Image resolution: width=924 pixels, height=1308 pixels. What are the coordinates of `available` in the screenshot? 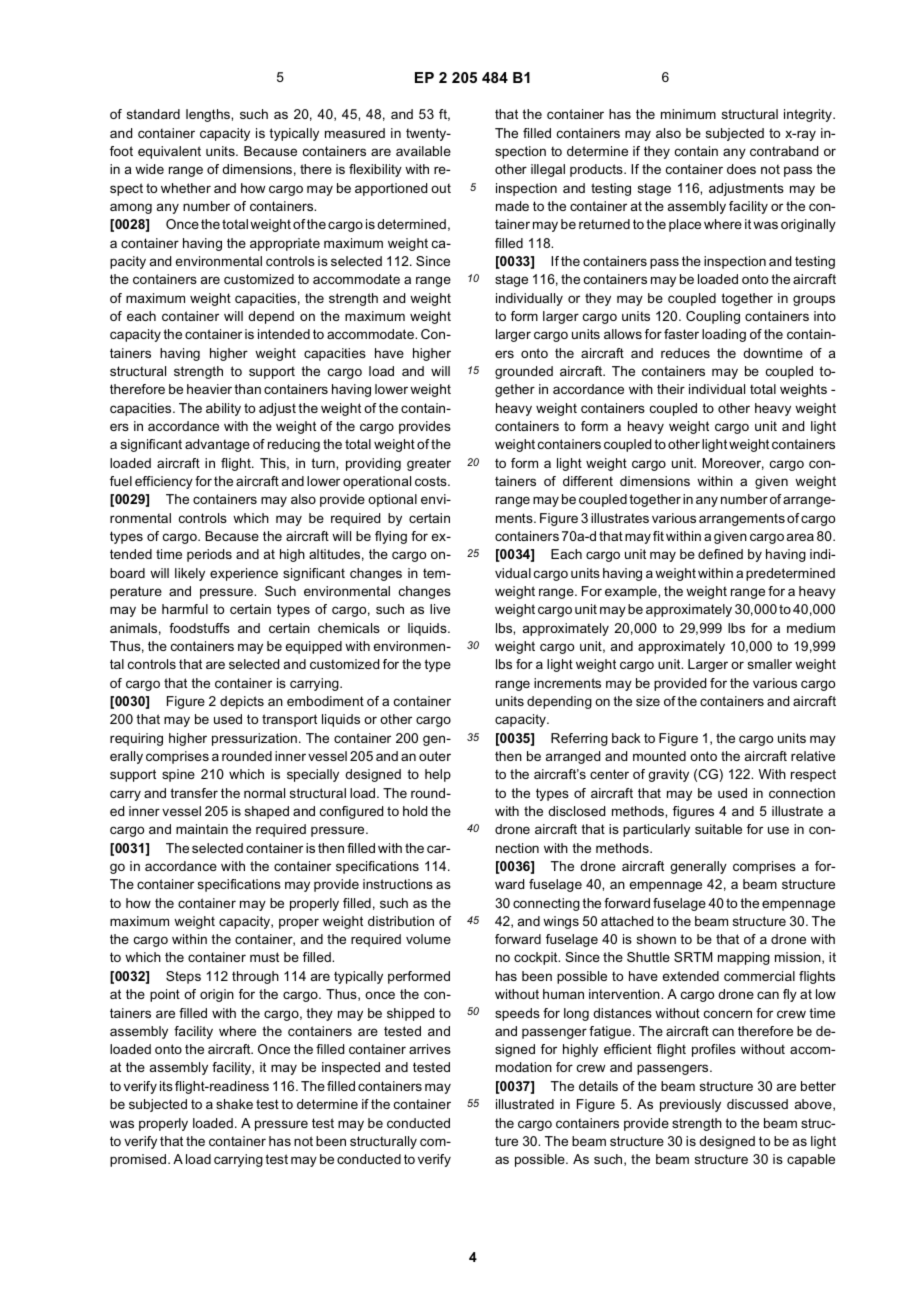 It's located at (423, 151).
